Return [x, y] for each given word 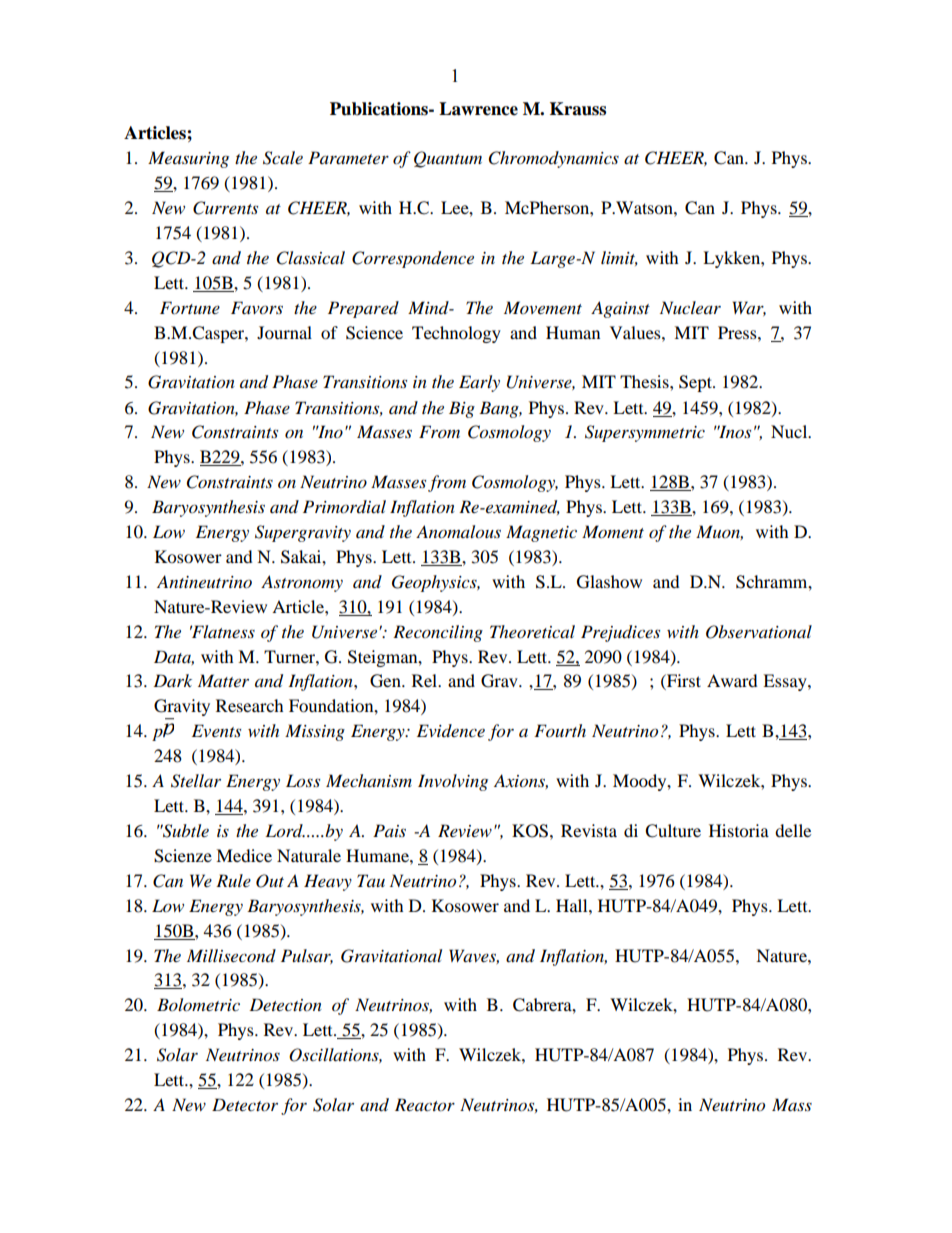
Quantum [448, 159]
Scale [283, 158]
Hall [573, 905]
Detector [245, 1104]
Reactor [425, 1105]
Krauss [578, 109]
